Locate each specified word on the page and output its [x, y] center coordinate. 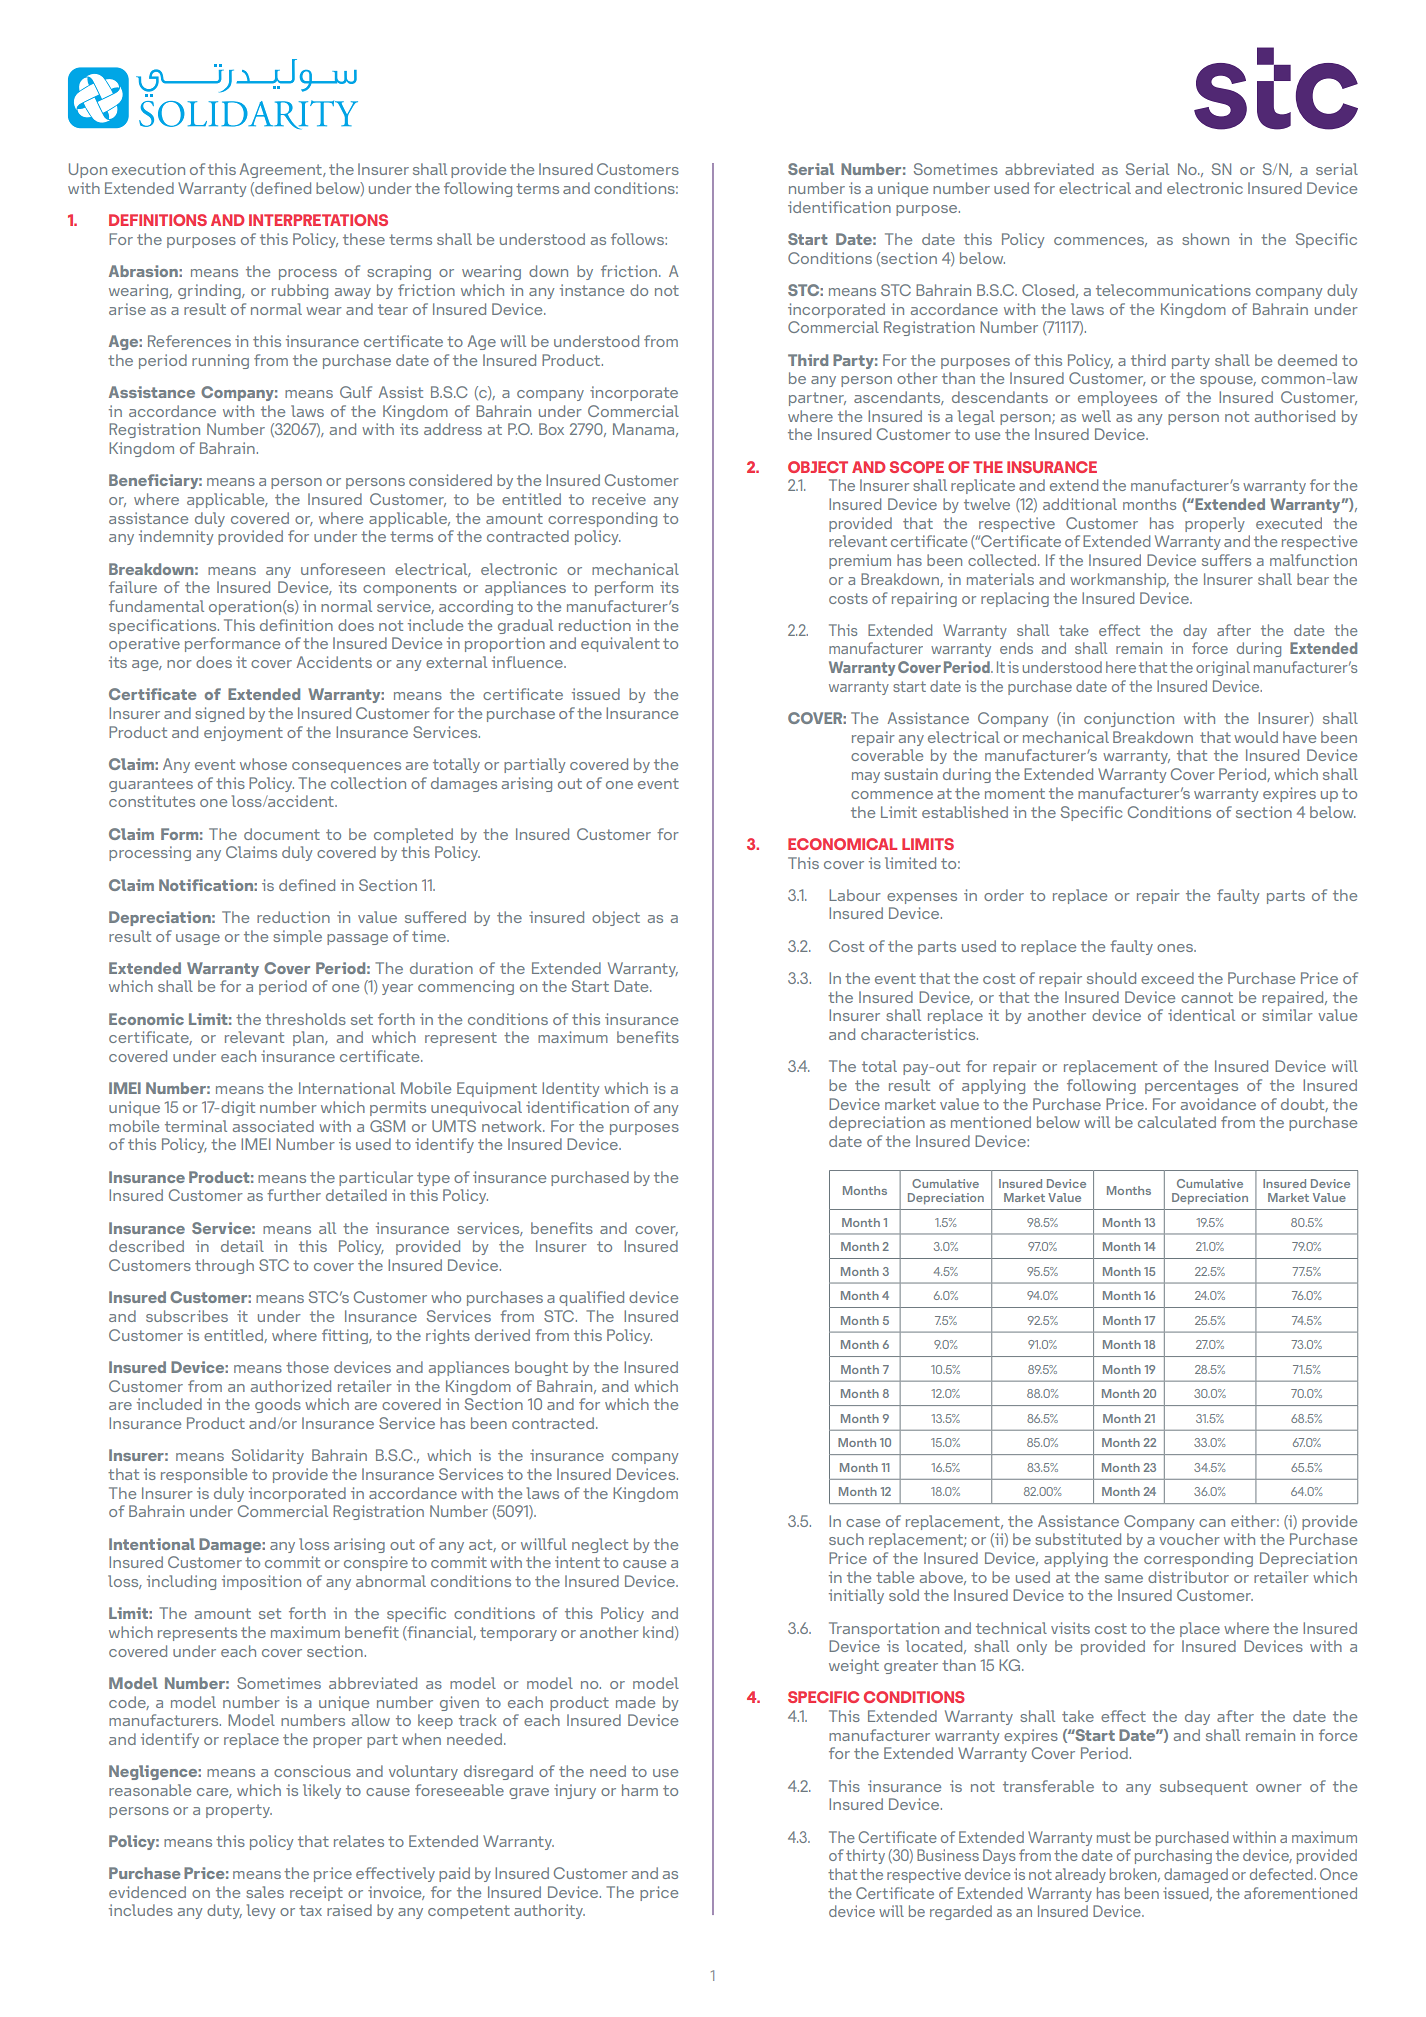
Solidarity [268, 1456]
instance [592, 290]
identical [1201, 1015]
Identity [570, 1089]
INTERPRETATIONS [318, 220]
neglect [600, 1545]
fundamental [156, 606]
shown [1205, 239]
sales [265, 1892]
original [1223, 668]
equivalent [620, 644]
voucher [1189, 1539]
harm [640, 1790]
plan [309, 1038]
